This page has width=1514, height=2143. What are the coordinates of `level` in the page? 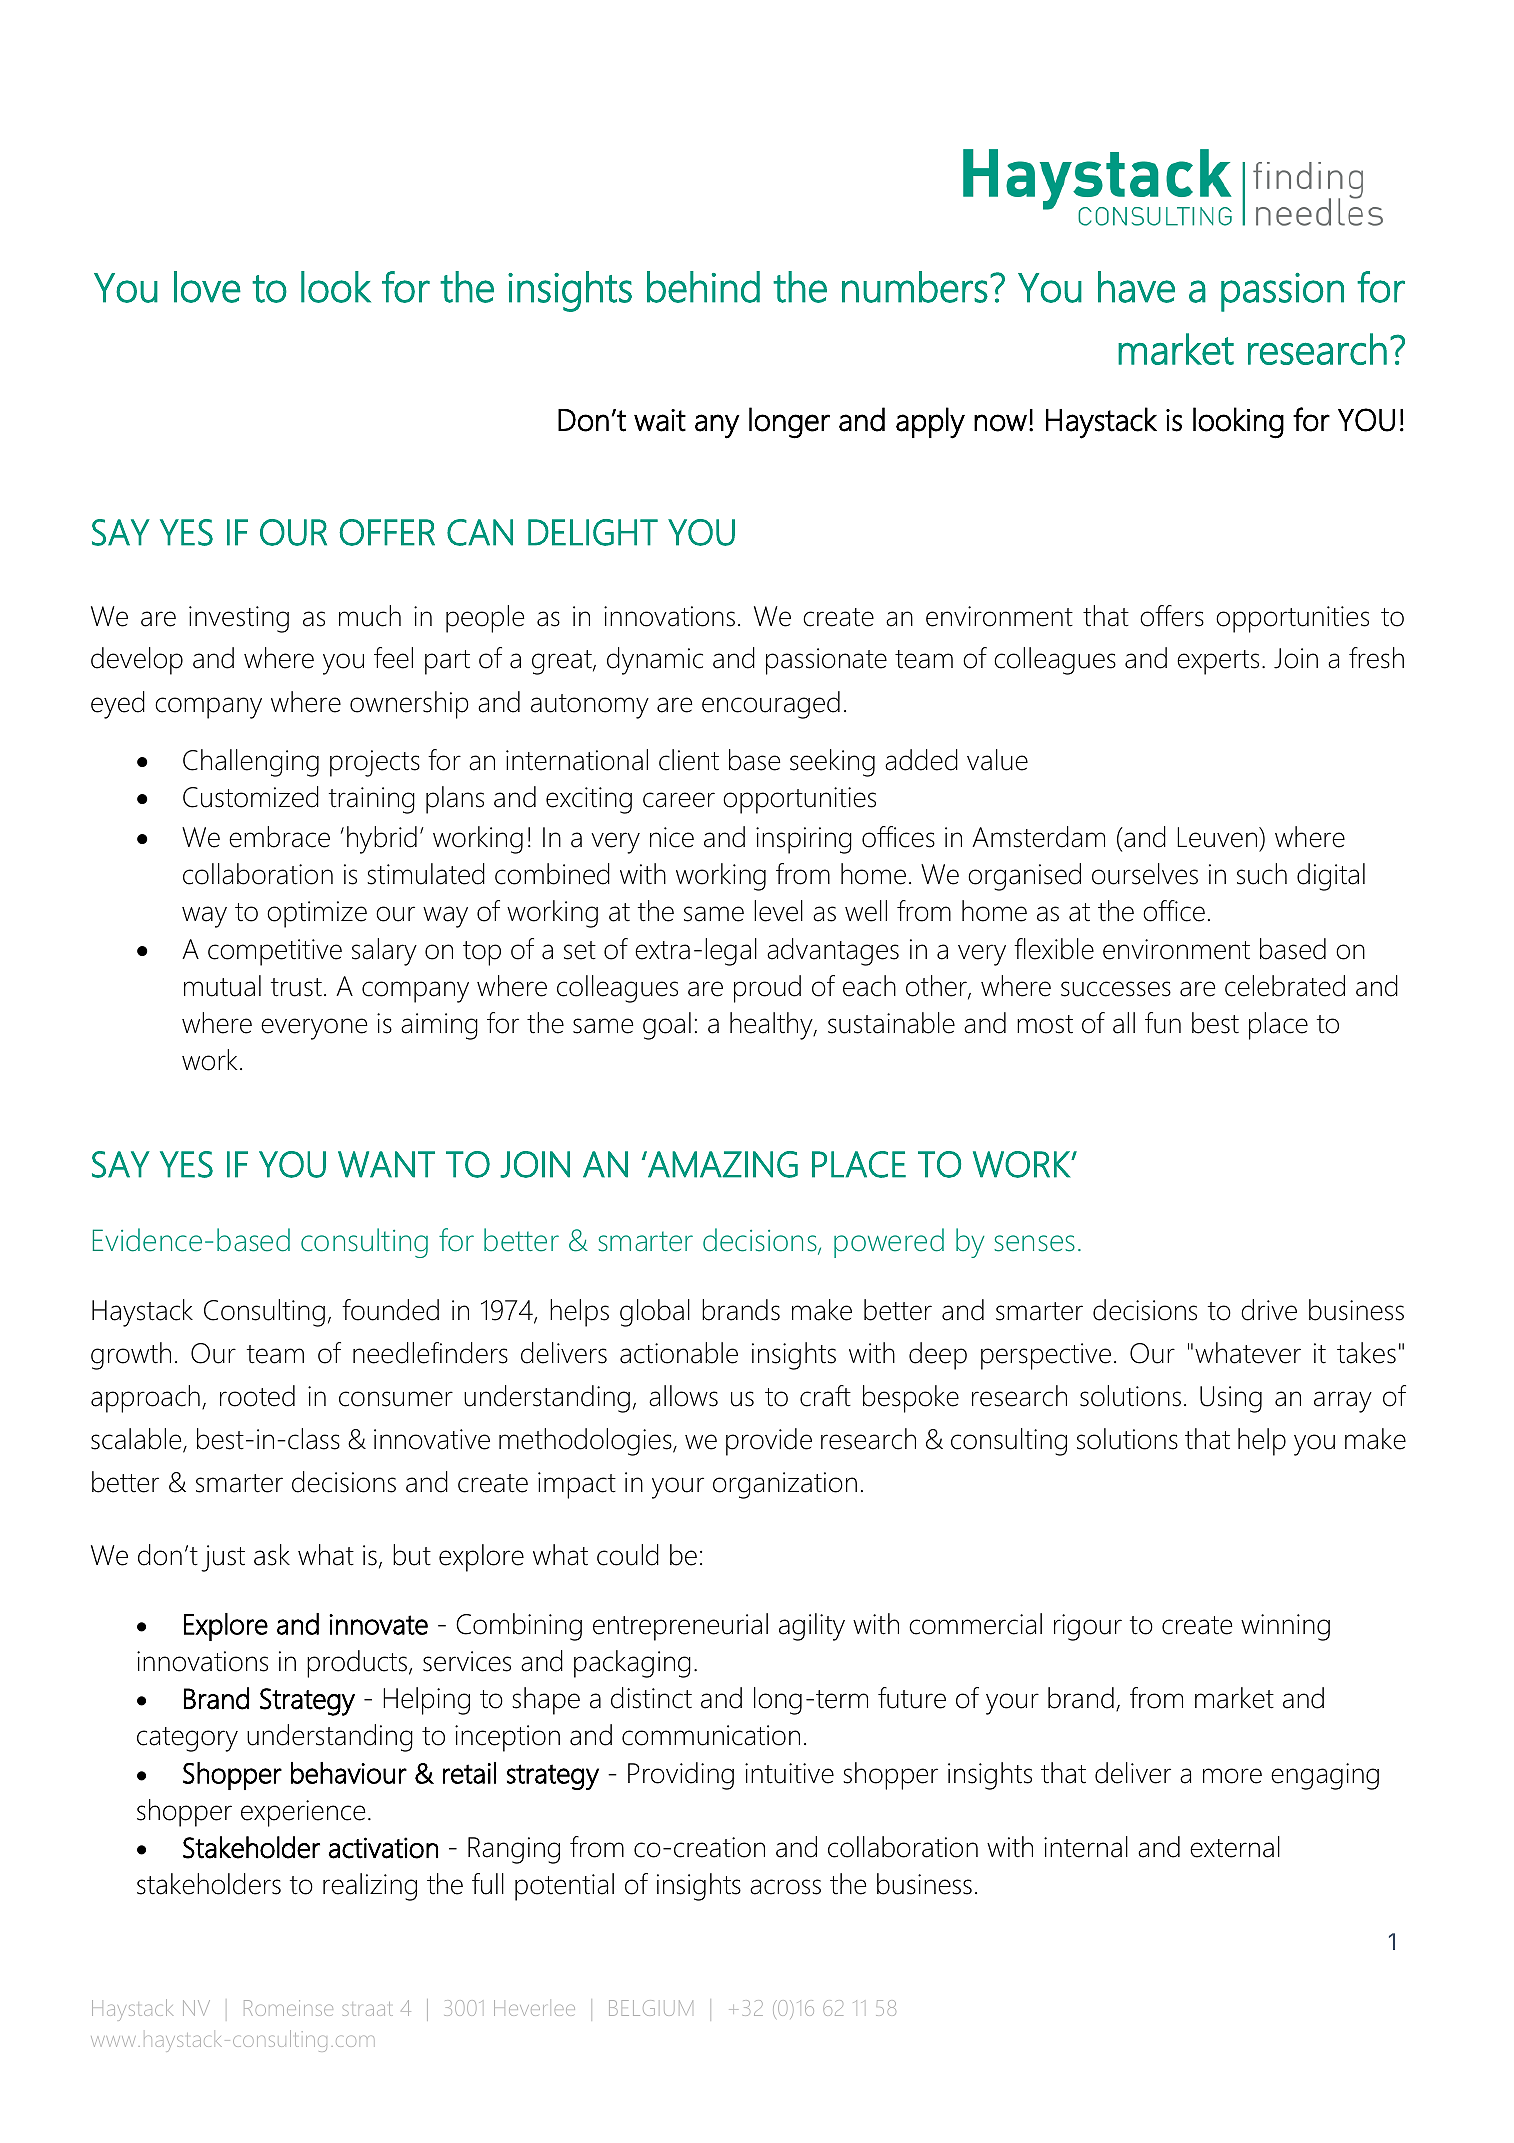 It's located at (778, 911).
